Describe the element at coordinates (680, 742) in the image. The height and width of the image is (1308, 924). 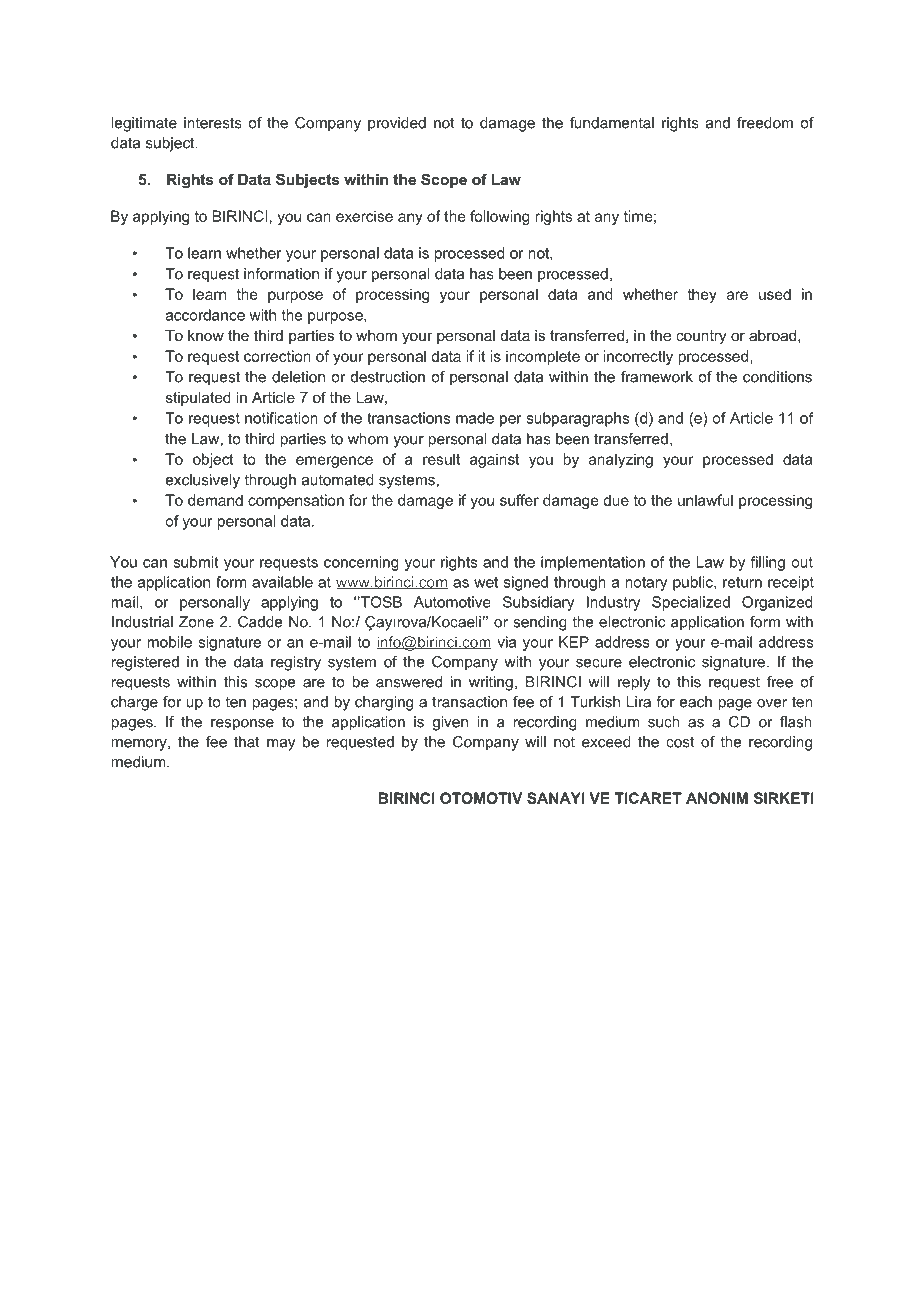
I see `cost` at that location.
